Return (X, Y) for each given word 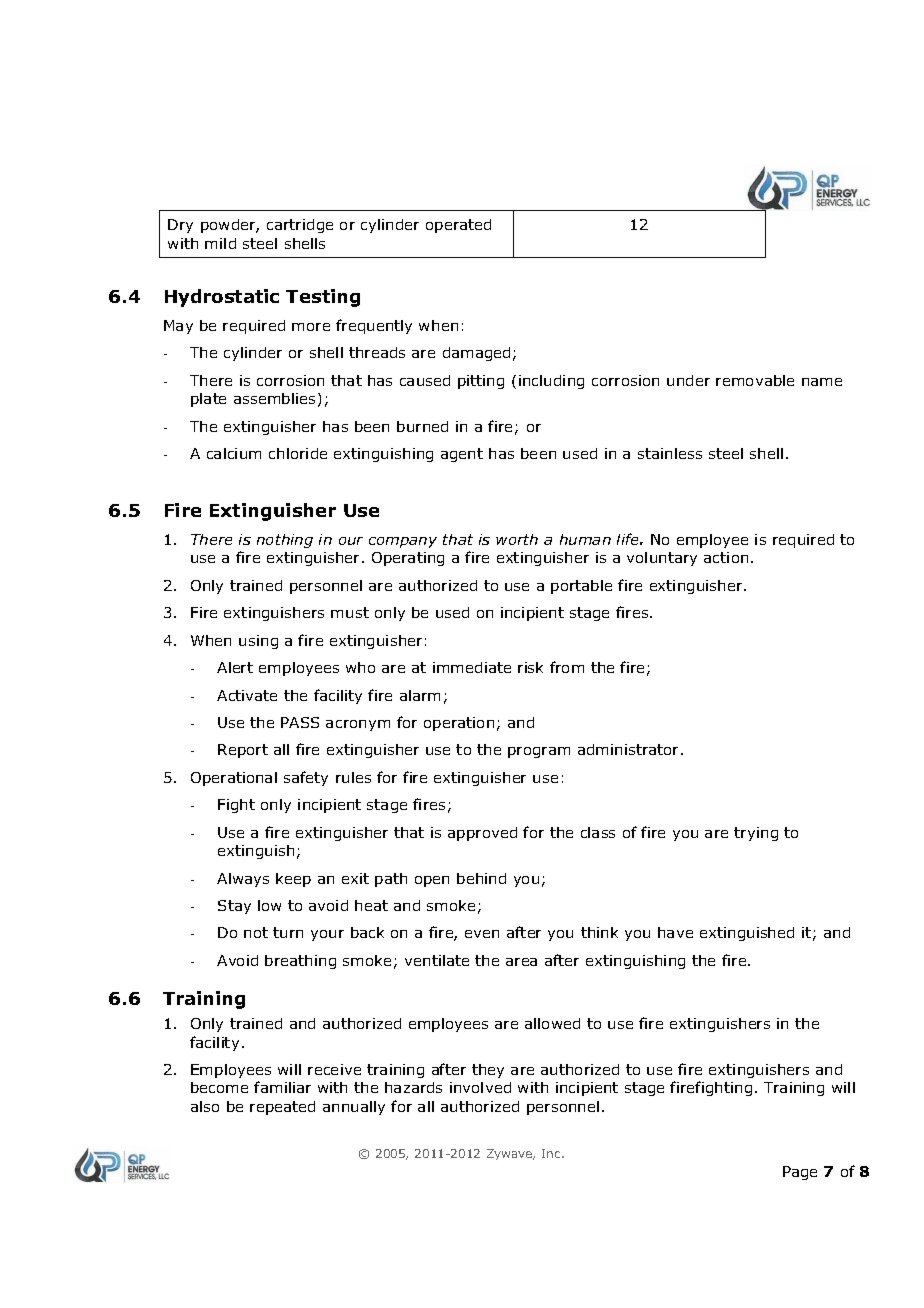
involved (480, 1087)
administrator (630, 749)
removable (755, 380)
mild (220, 243)
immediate (472, 667)
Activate (247, 695)
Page (800, 1173)
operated (458, 226)
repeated (282, 1108)
